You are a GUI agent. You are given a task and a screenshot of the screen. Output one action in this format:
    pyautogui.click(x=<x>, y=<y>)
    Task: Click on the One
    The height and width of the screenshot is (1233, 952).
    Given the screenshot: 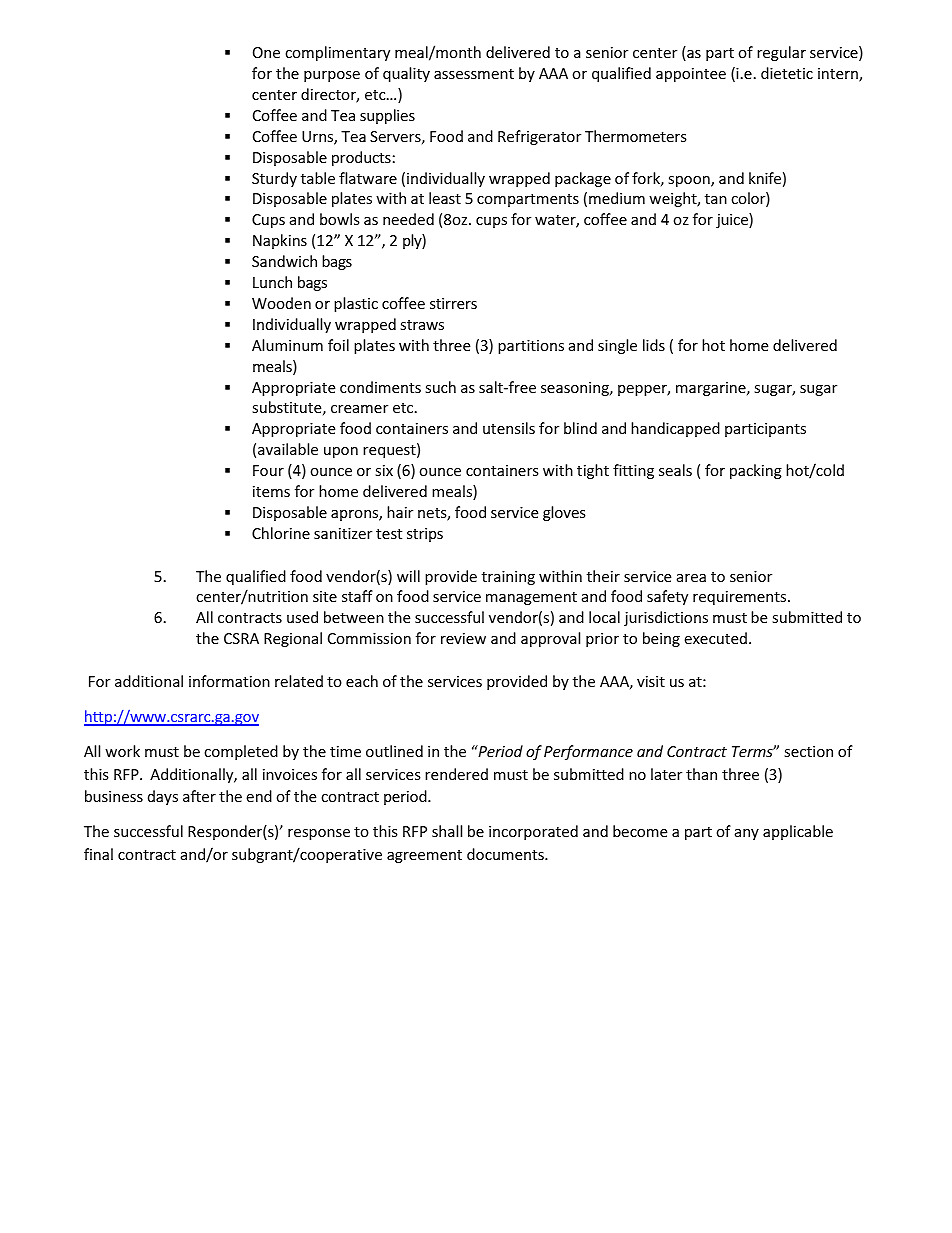 What is the action you would take?
    pyautogui.click(x=266, y=52)
